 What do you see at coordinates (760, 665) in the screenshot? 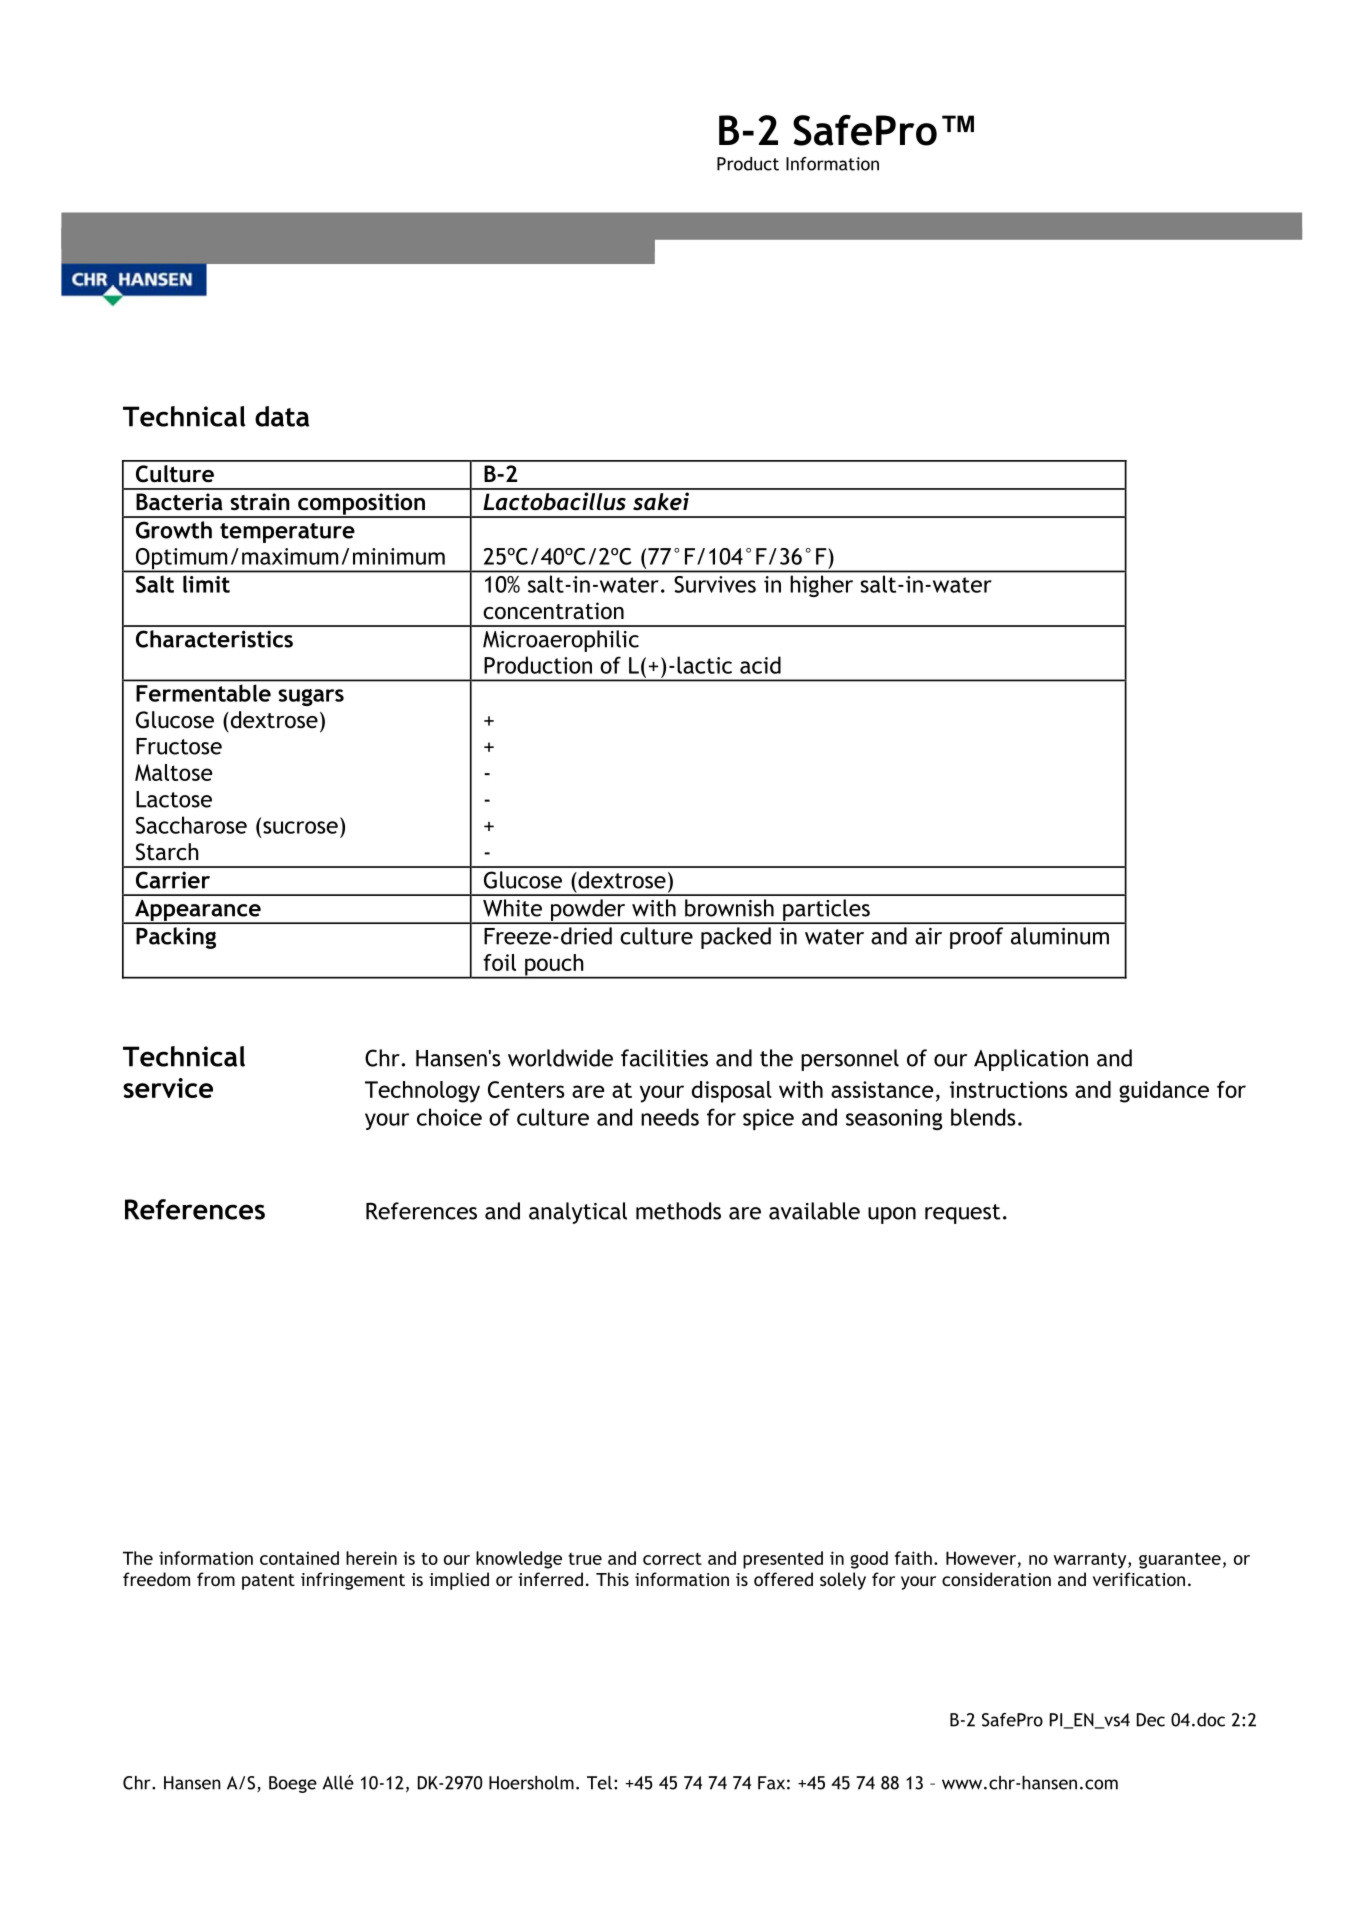
I see `acid` at bounding box center [760, 665].
